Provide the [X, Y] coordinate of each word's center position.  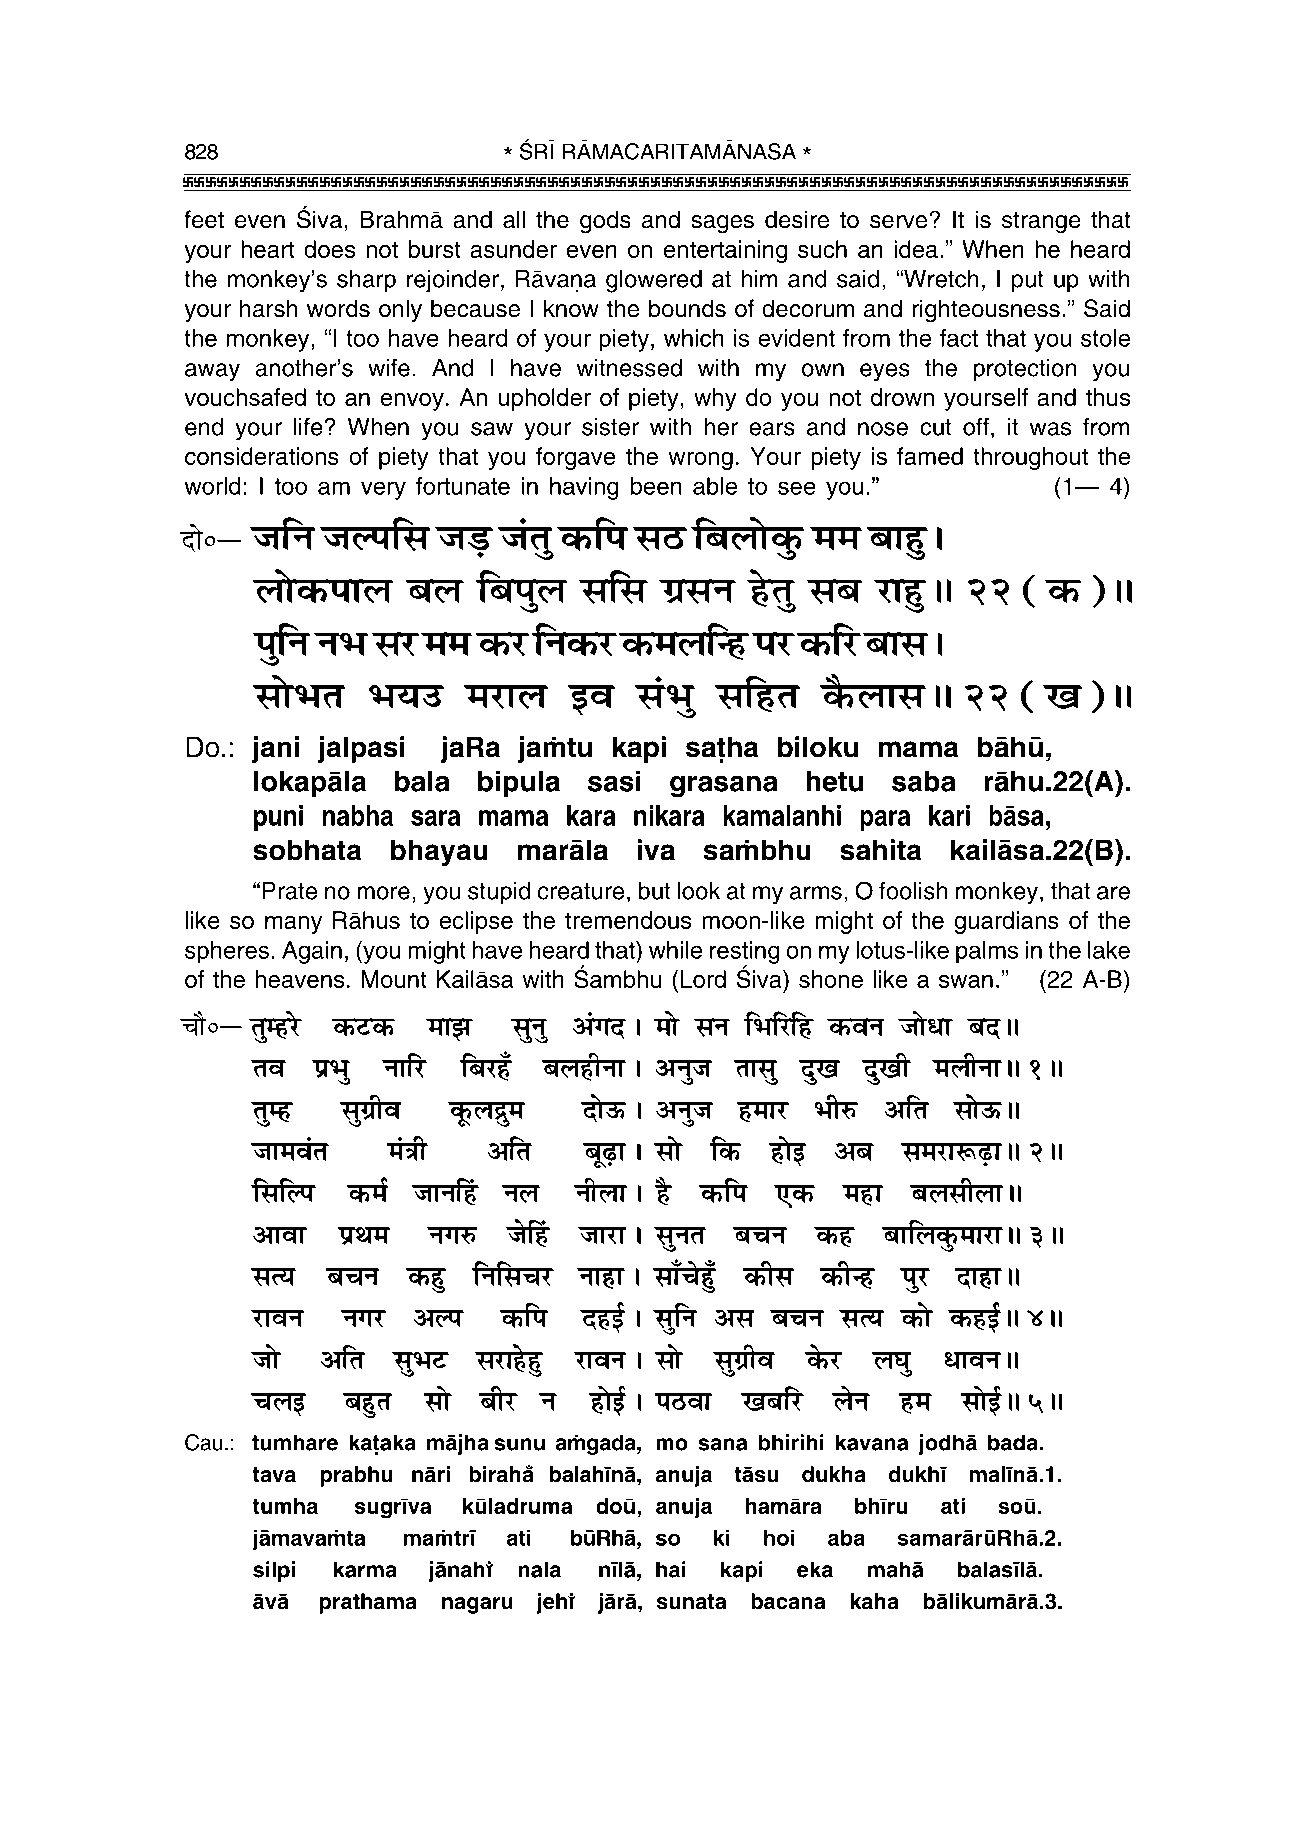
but [654, 891]
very [383, 490]
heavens [300, 979]
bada [1014, 1442]
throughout [1030, 458]
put [1028, 282]
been [656, 486]
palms [987, 952]
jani [275, 749]
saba [924, 781]
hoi [779, 1538]
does [329, 249]
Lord [703, 979]
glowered [654, 281]
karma [365, 1569]
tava [274, 1475]
